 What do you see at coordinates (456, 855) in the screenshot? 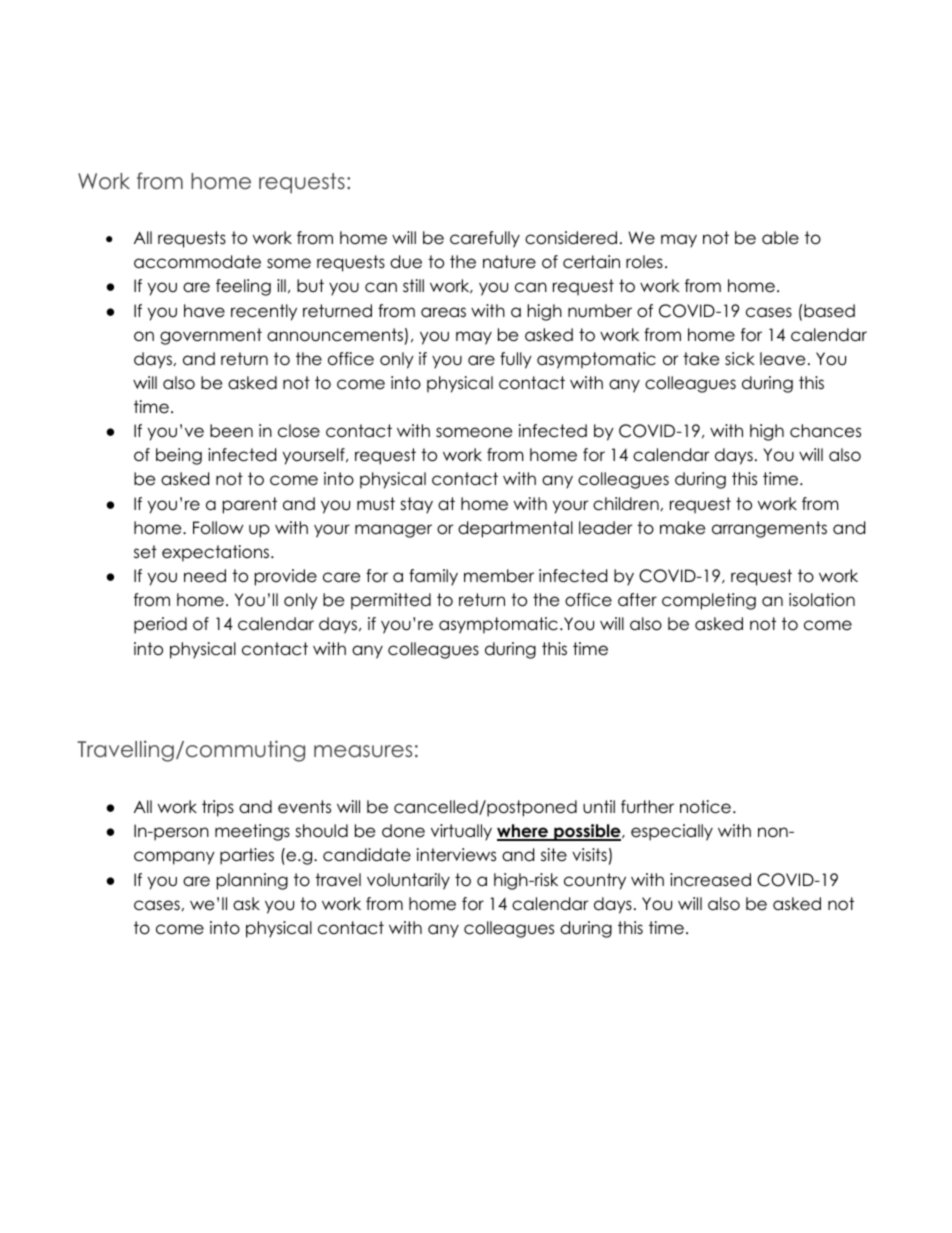
I see `interviews` at bounding box center [456, 855].
